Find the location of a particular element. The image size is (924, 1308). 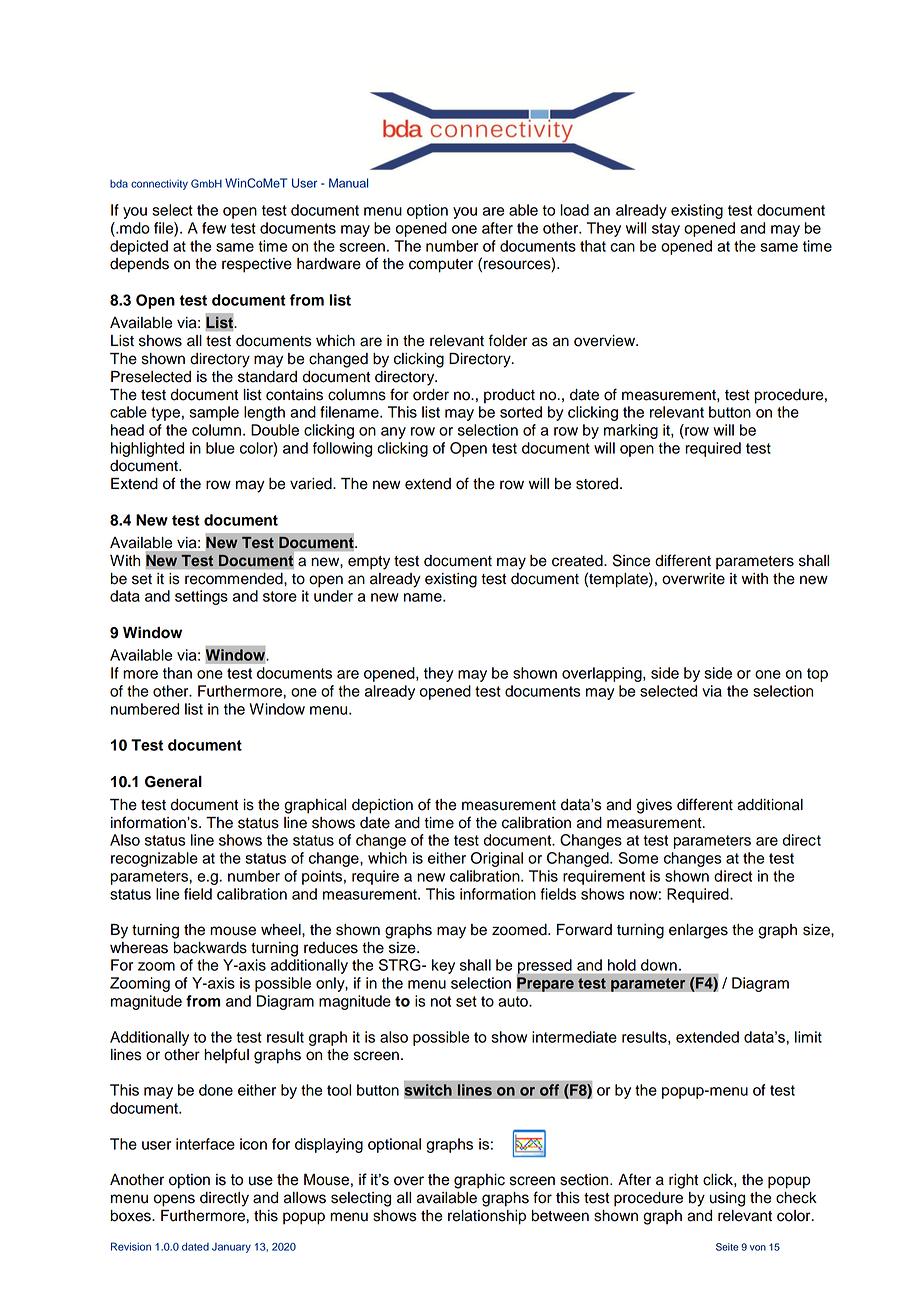

backwards is located at coordinates (210, 948).
